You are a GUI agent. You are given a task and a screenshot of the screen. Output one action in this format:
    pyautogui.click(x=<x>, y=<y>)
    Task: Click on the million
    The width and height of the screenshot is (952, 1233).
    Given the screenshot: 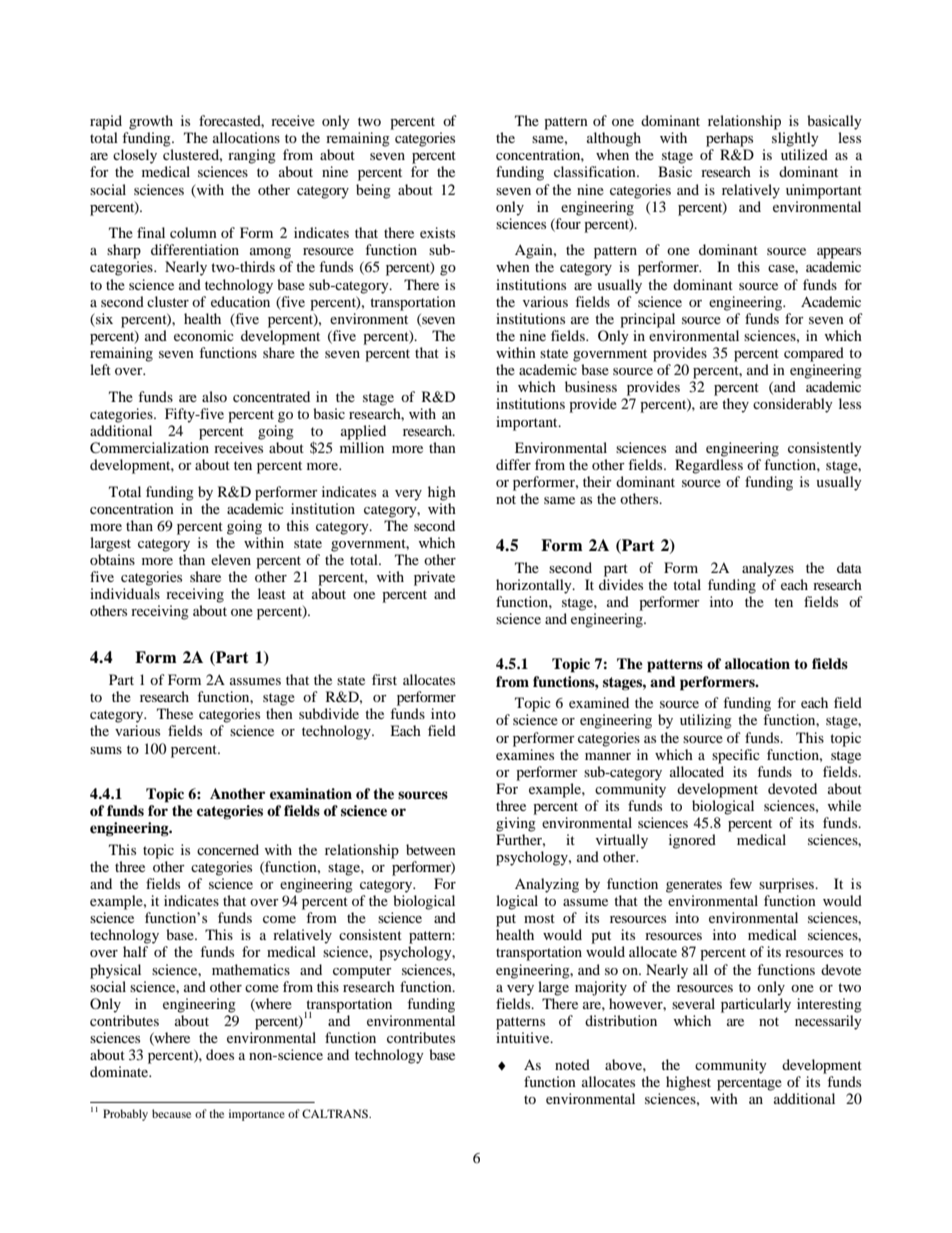 What is the action you would take?
    pyautogui.click(x=362, y=447)
